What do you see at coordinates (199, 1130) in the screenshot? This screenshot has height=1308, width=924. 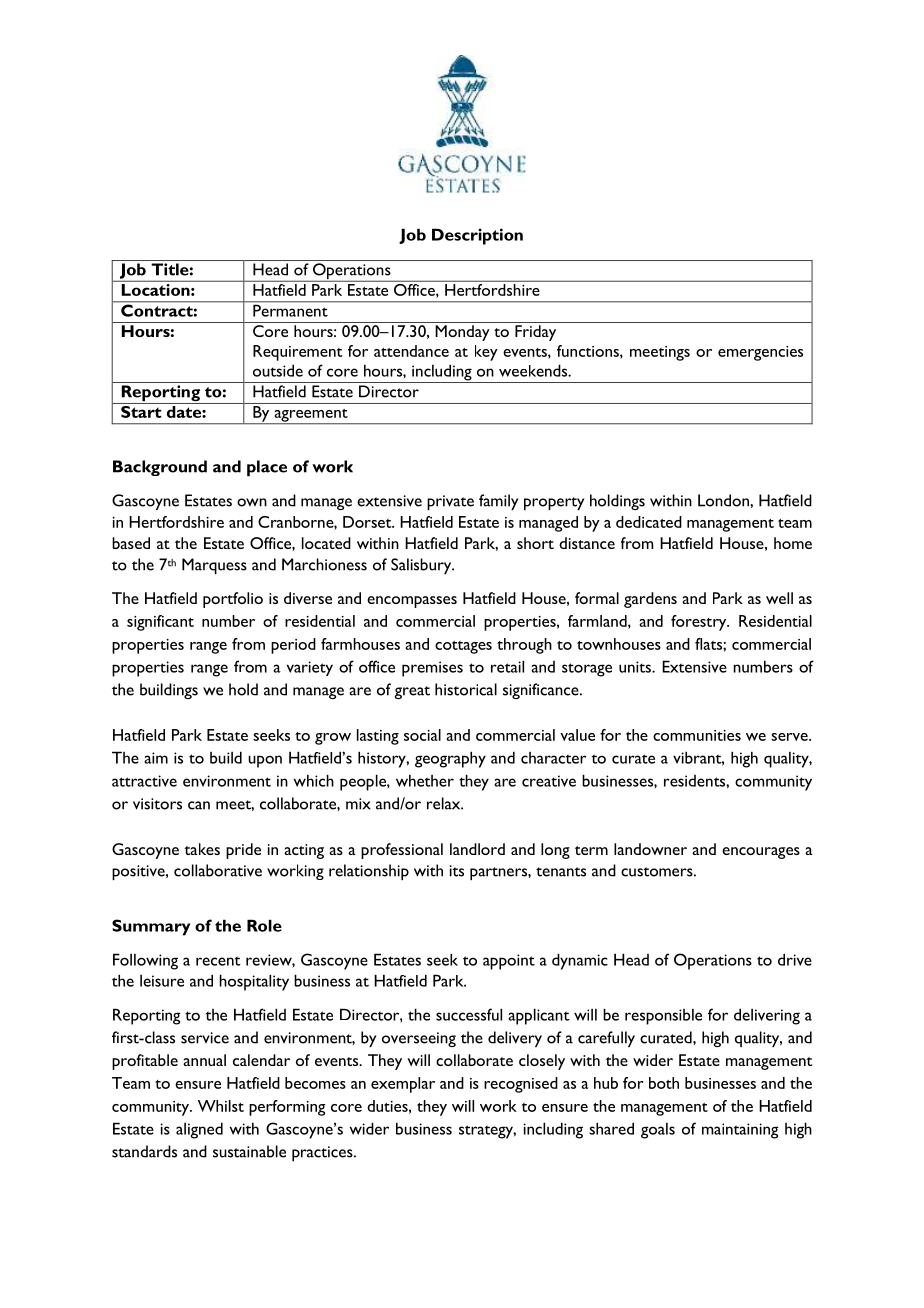 I see `aligned` at bounding box center [199, 1130].
